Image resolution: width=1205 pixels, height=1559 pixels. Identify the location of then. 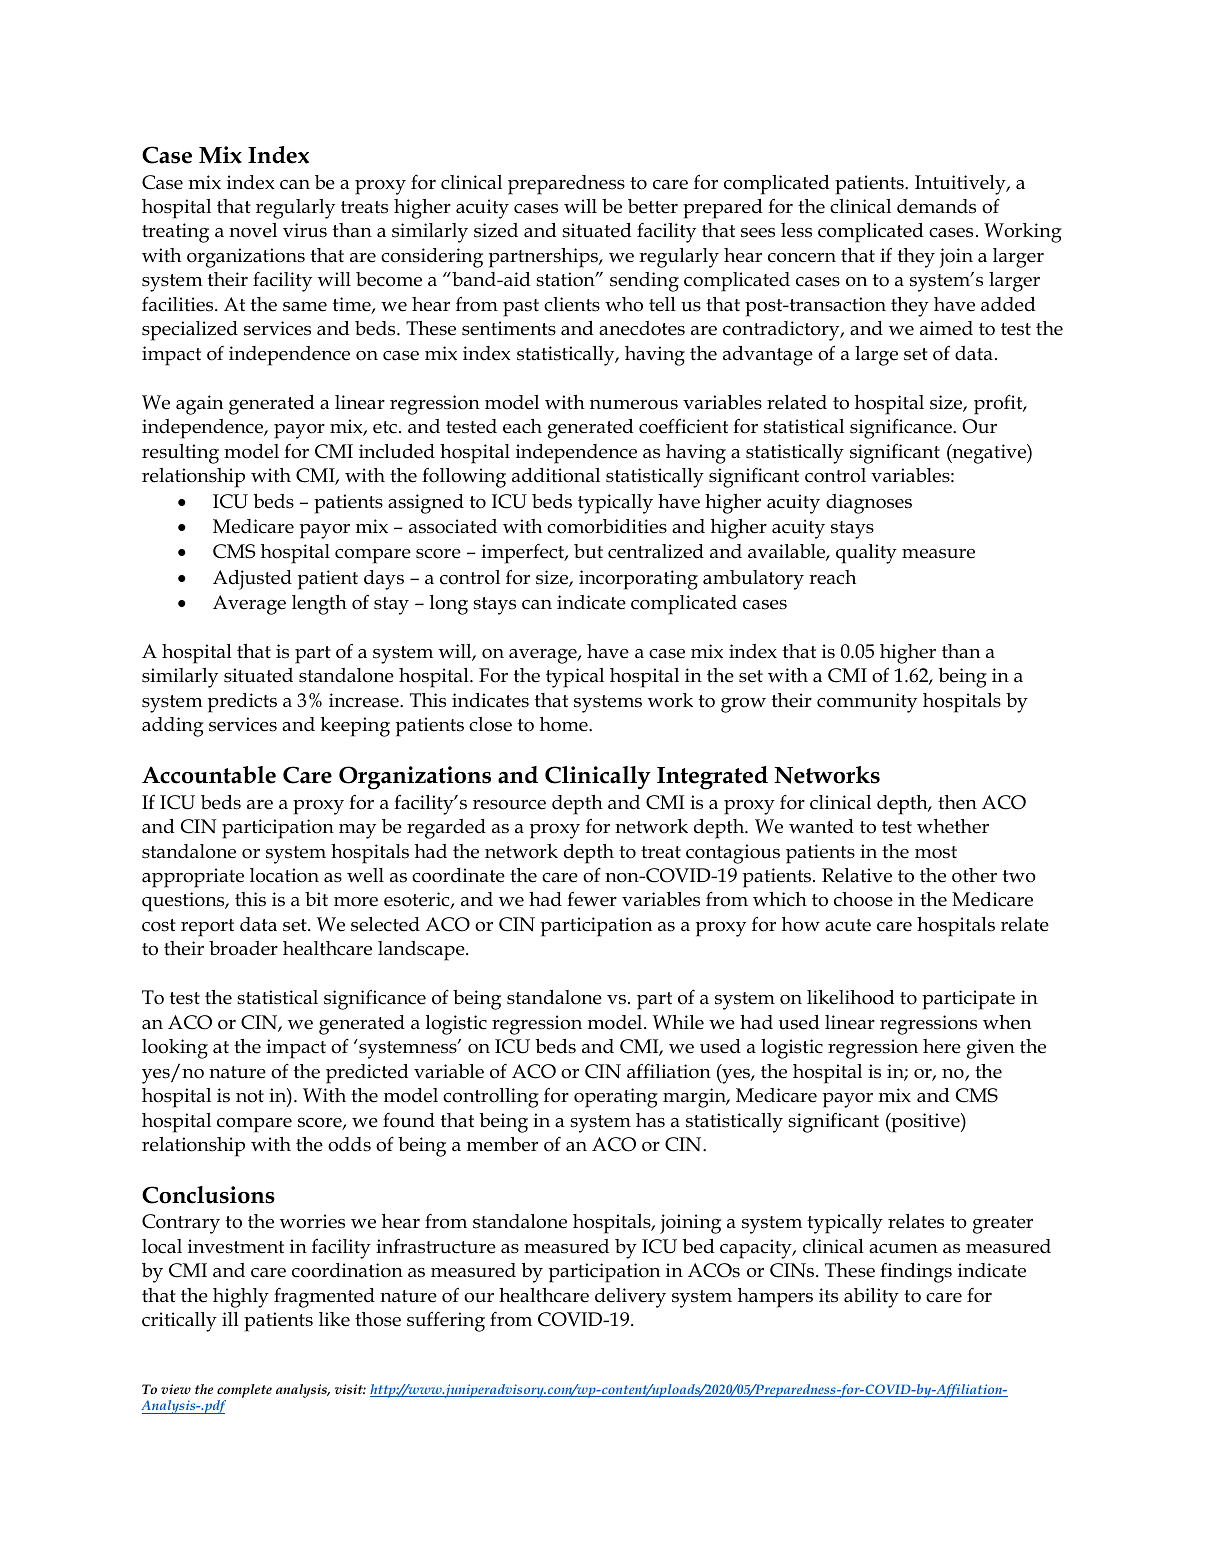
(957, 802).
